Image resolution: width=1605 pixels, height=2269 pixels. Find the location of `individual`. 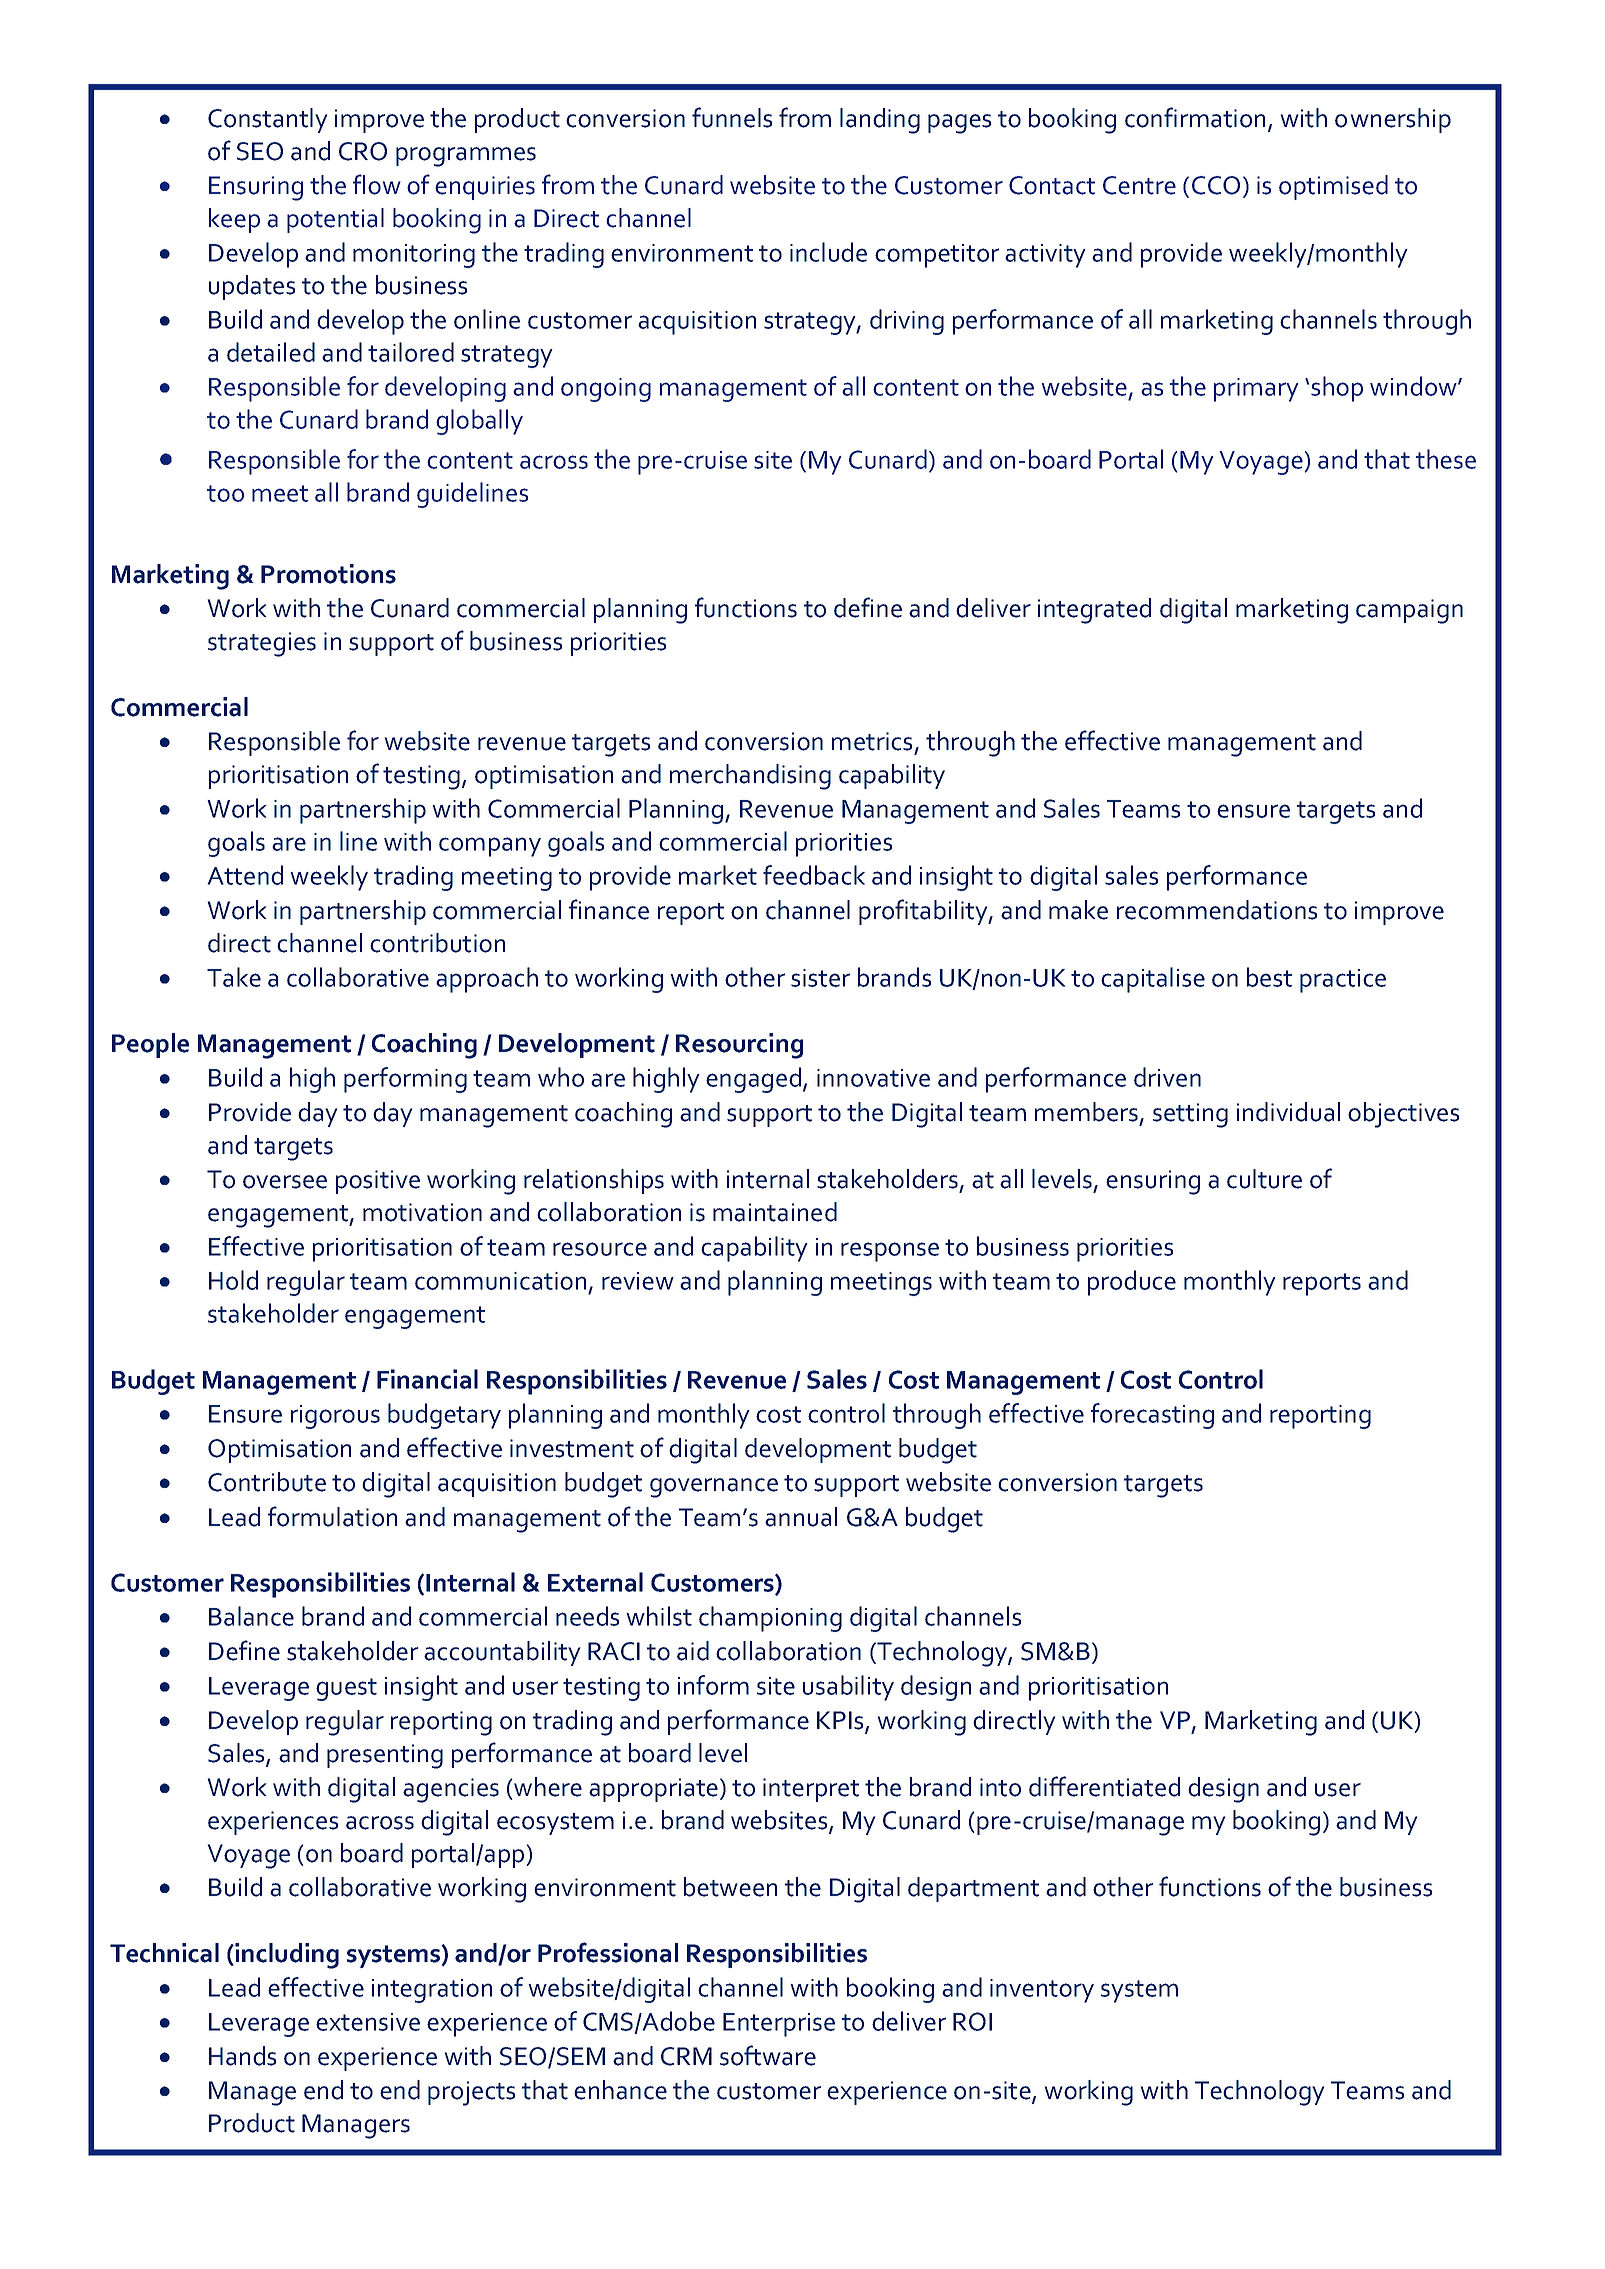

individual is located at coordinates (1288, 1112).
